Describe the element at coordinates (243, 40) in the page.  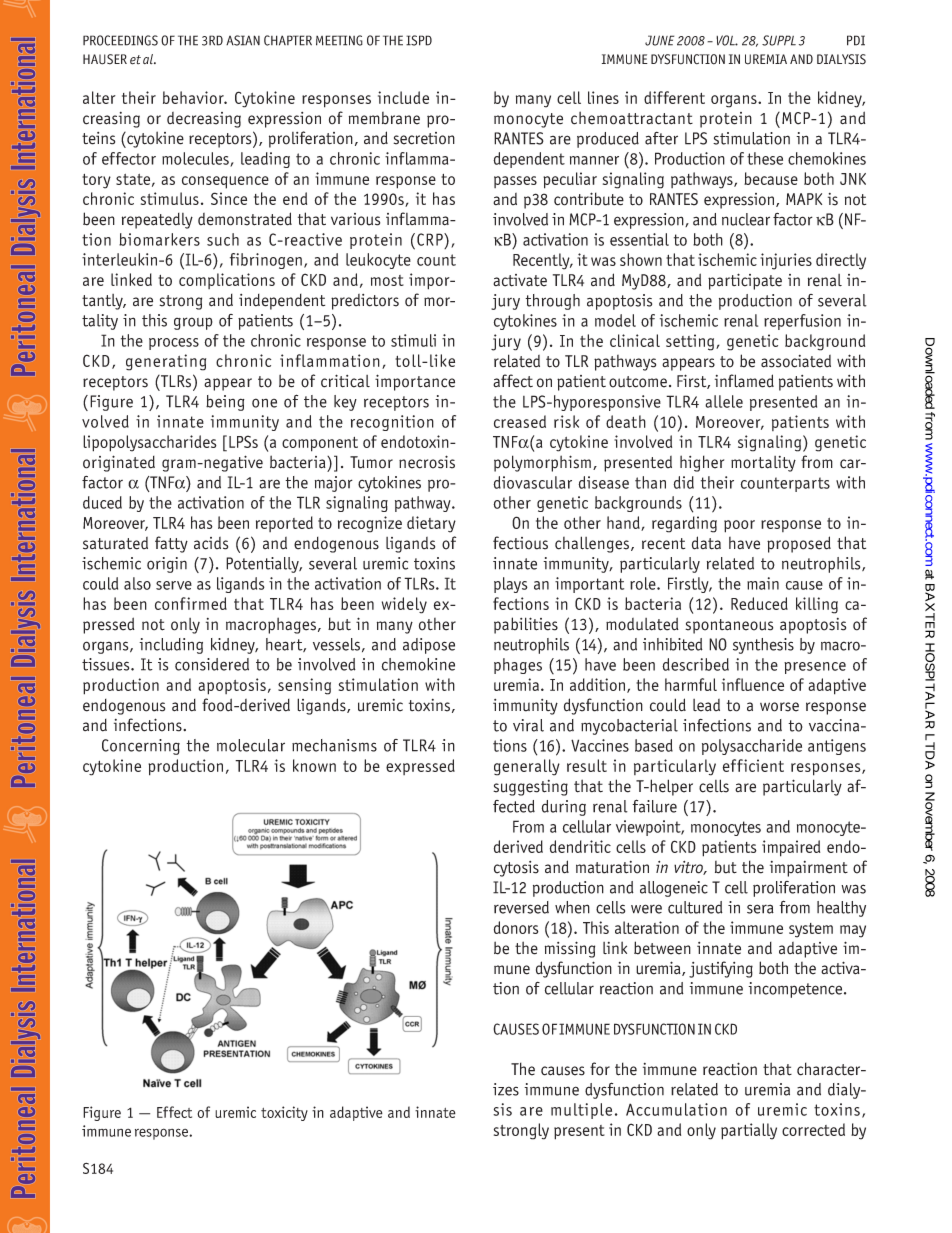
I see `ASIAN` at that location.
